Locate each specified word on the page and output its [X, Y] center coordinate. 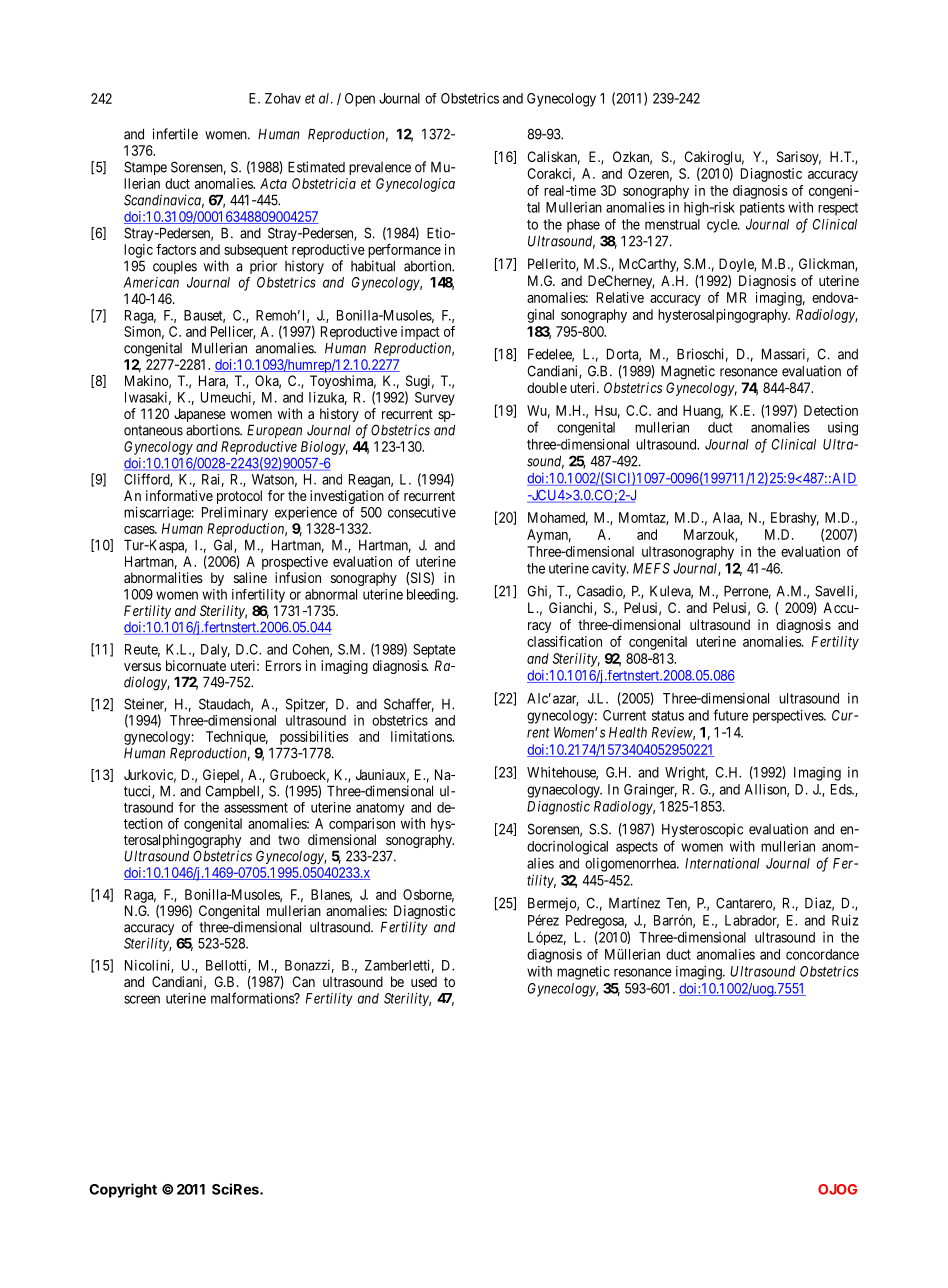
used [424, 981]
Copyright [123, 1190]
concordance [822, 954]
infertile [175, 134]
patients [762, 209]
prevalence [380, 168]
